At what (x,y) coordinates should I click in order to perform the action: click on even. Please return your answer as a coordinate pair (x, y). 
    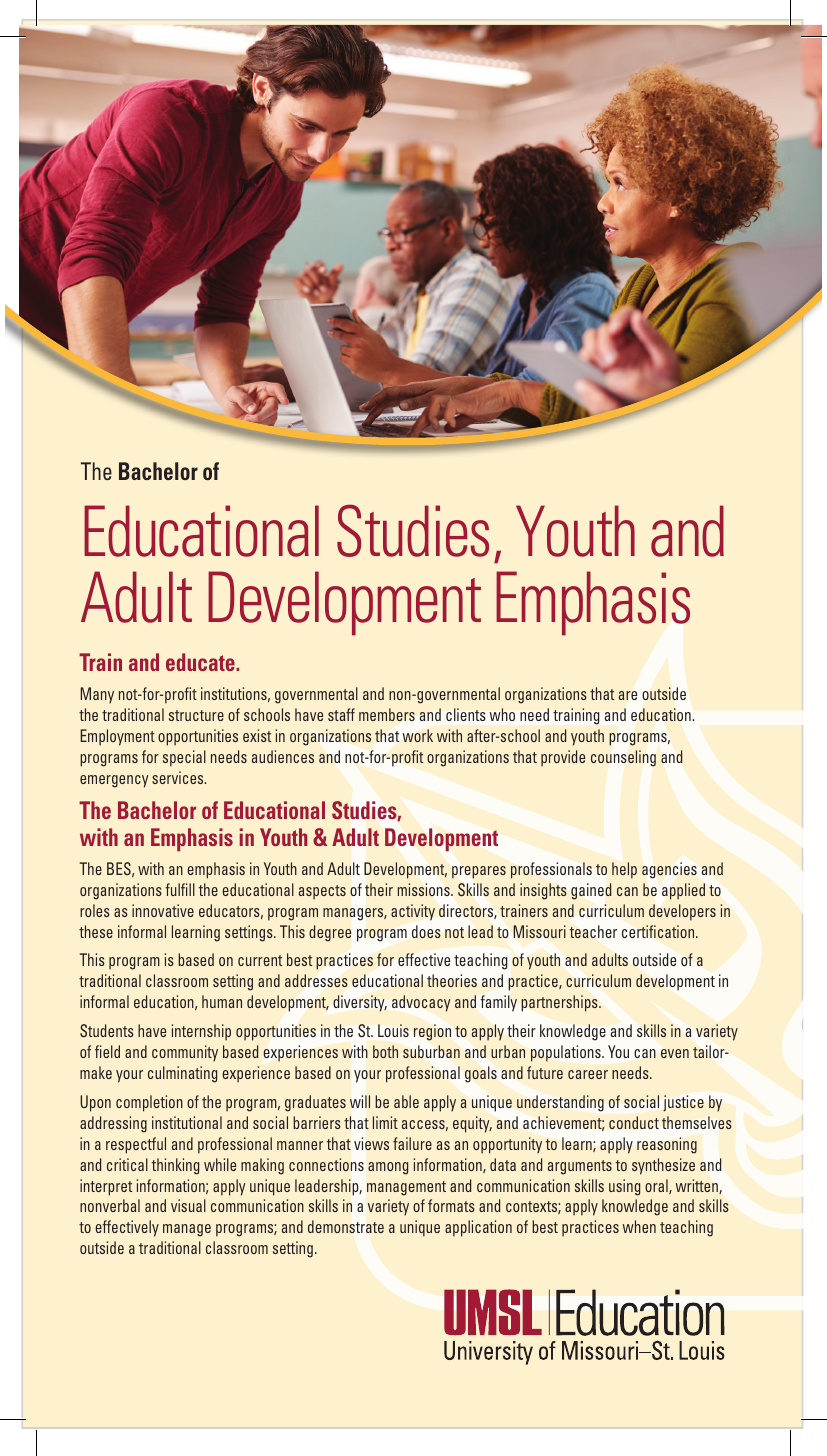
    Looking at the image, I should click on (675, 1053).
